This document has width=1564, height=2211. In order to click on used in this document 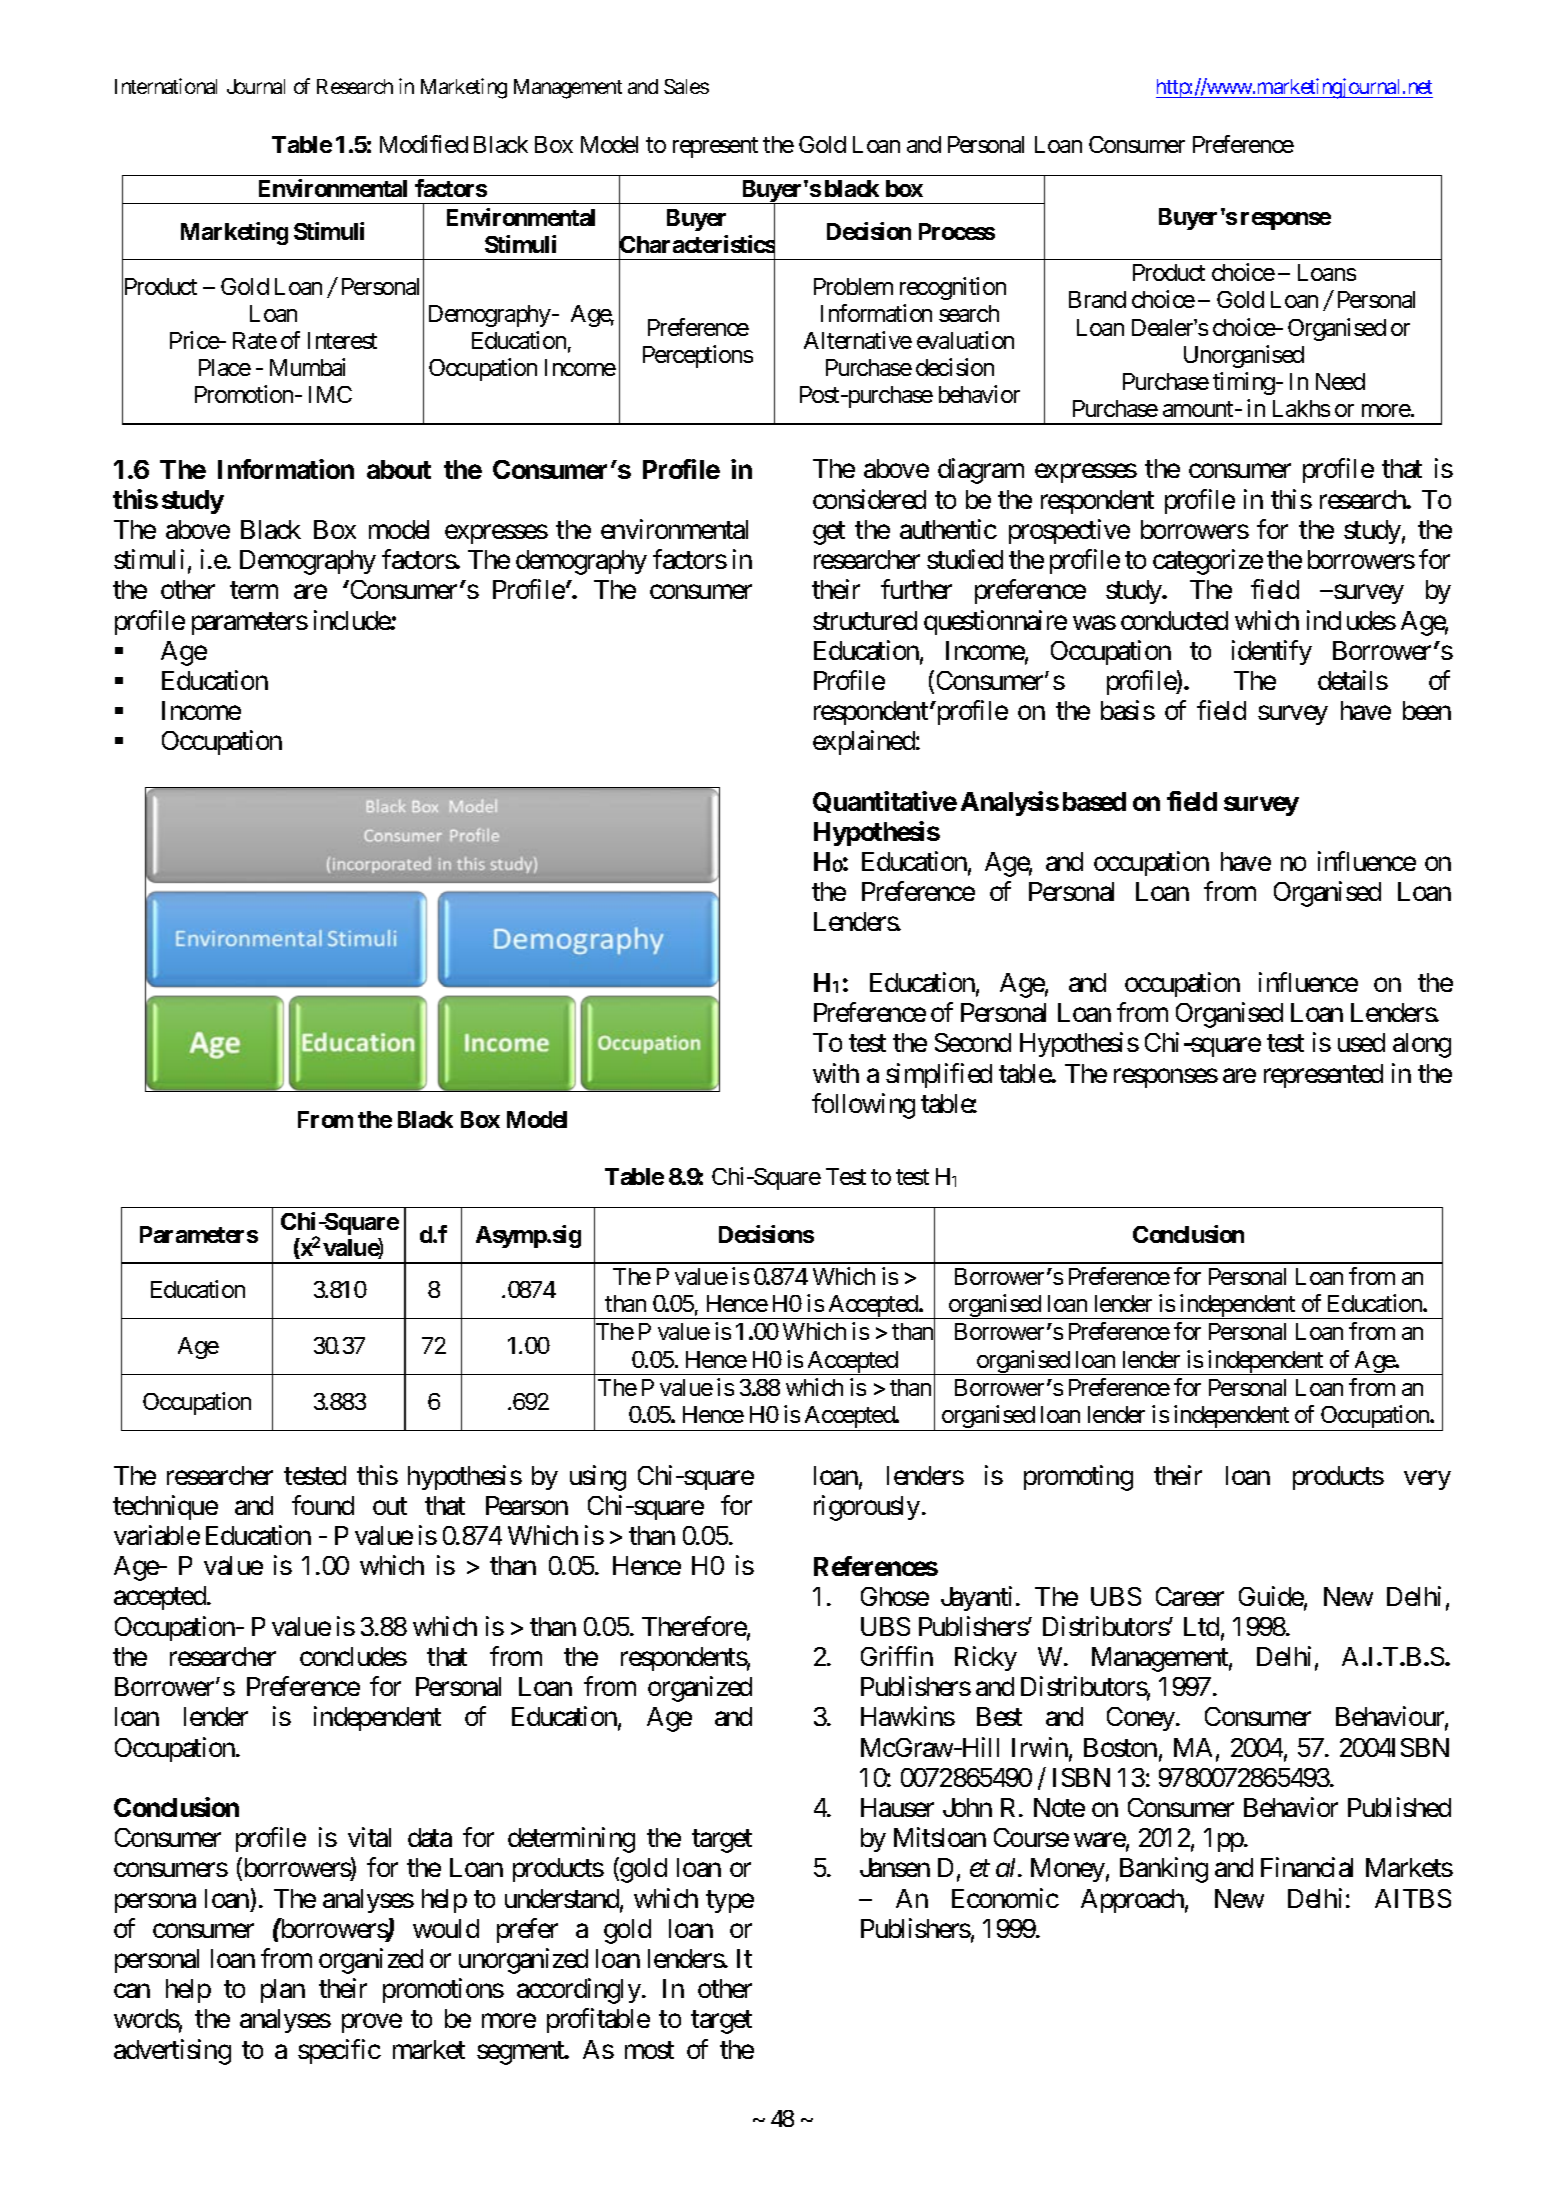, I will do `click(1361, 1042)`.
